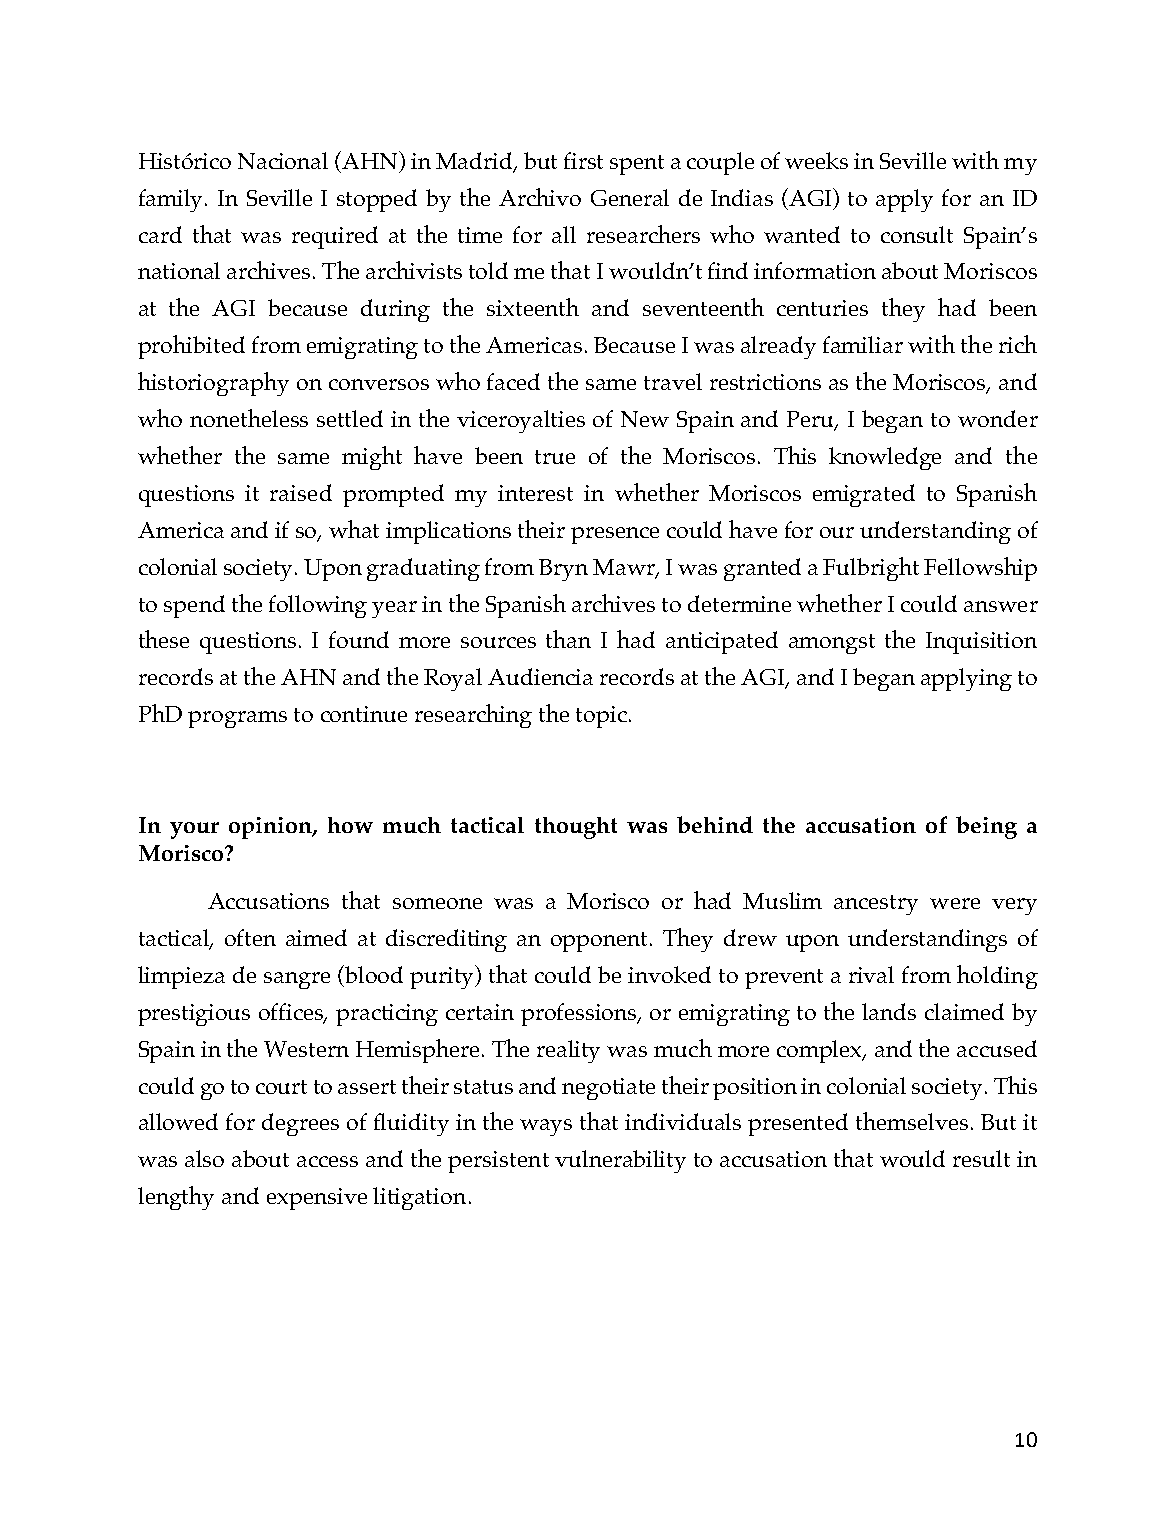  I want to click on programs, so click(237, 719).
